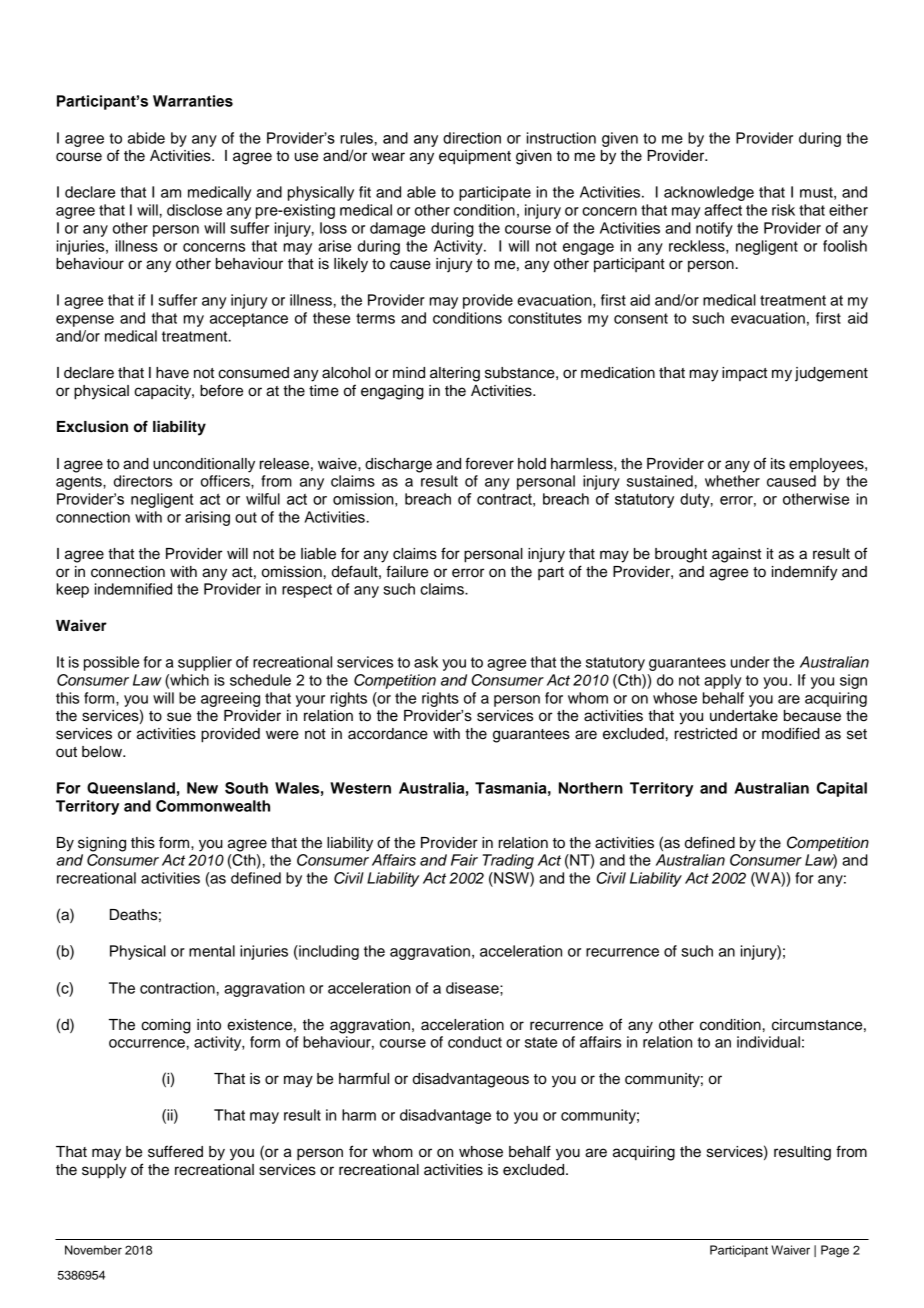 The width and height of the screenshot is (924, 1308). I want to click on supplier, so click(205, 663).
